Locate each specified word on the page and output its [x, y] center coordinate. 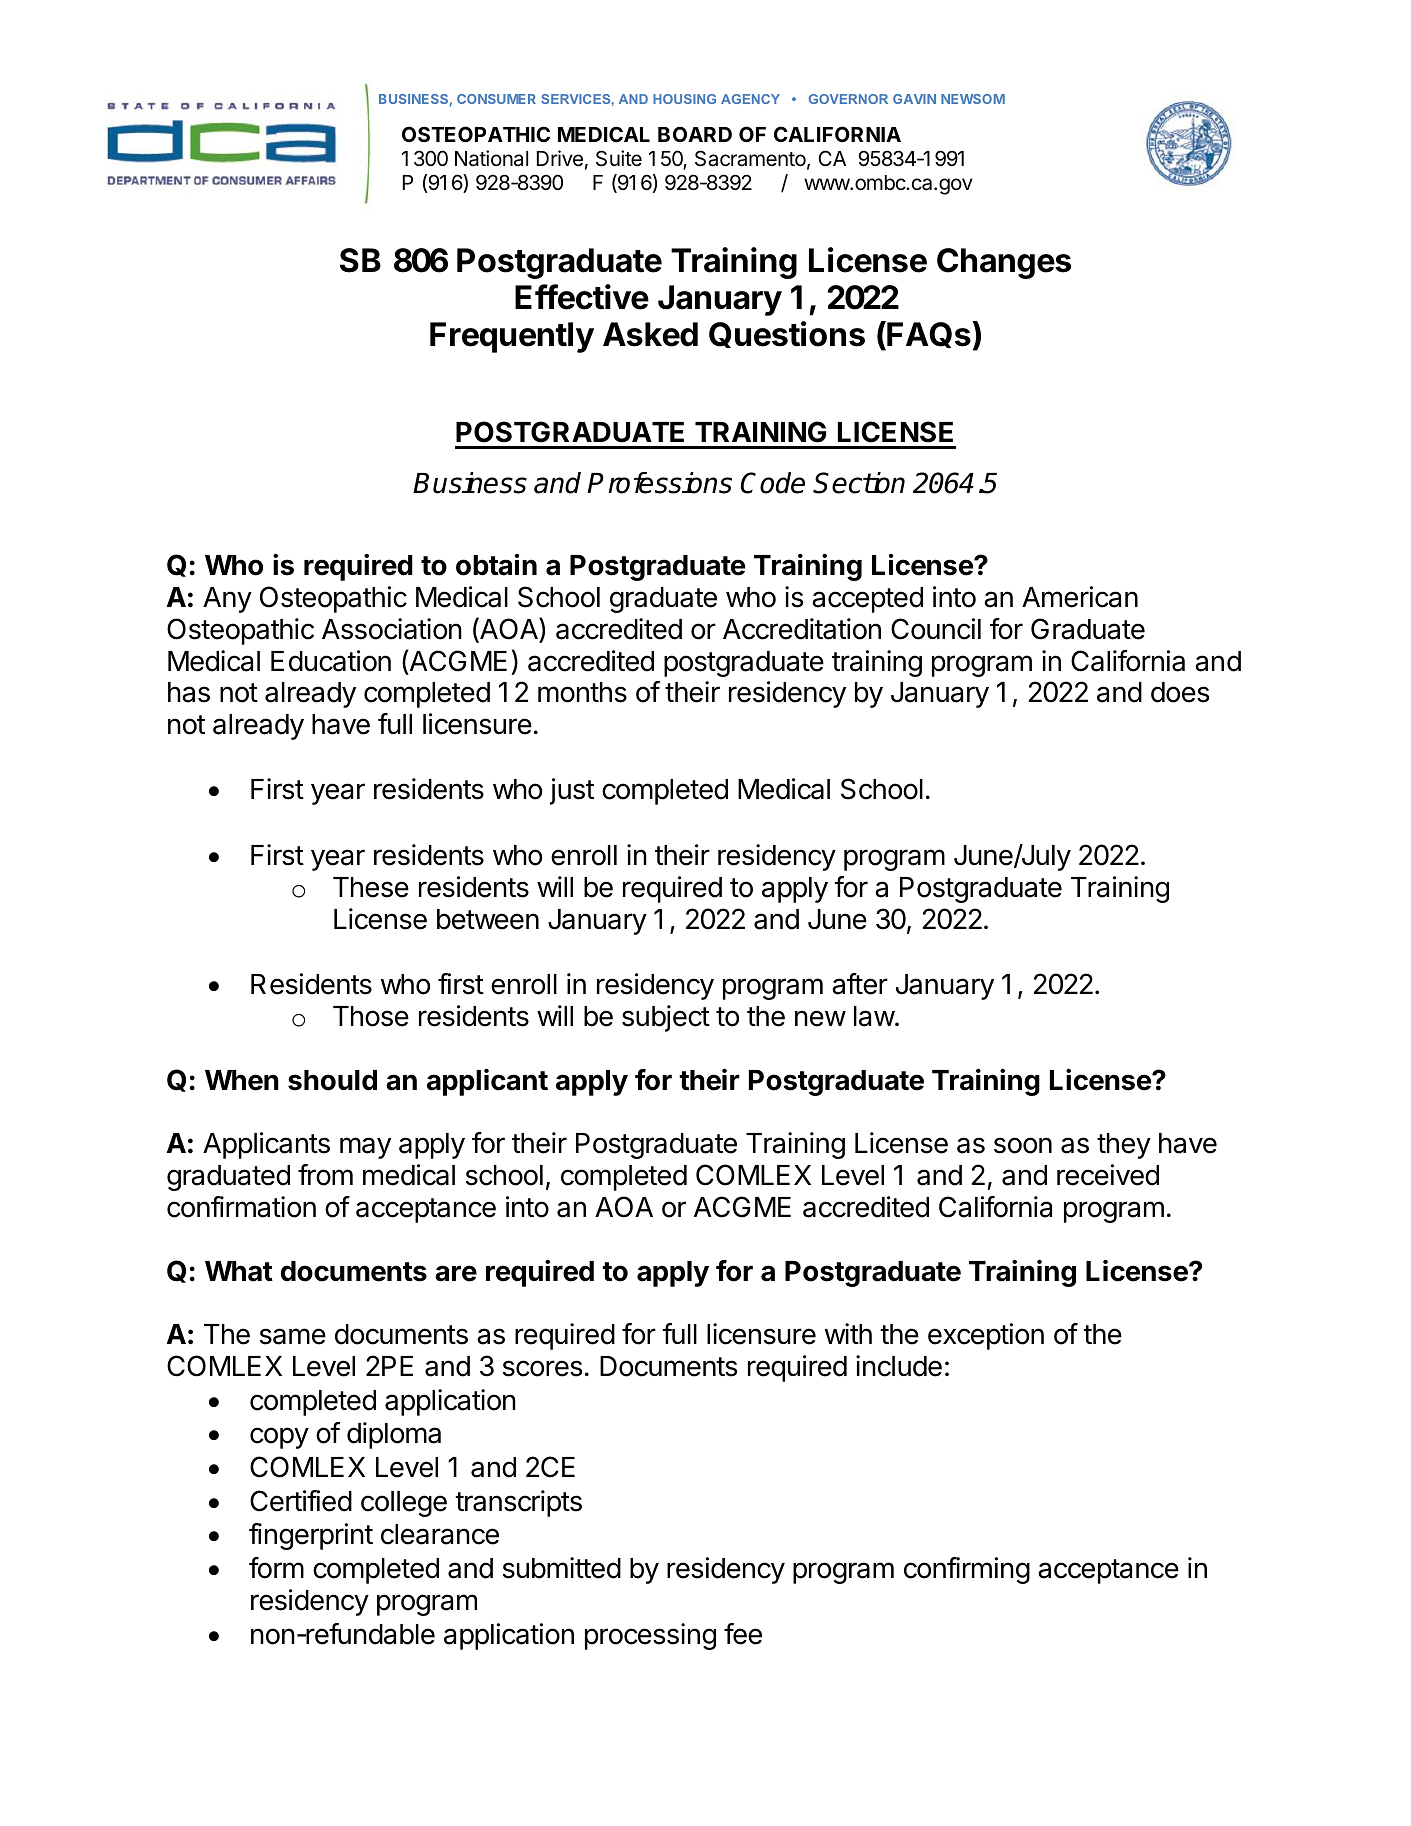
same [293, 1336]
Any [227, 600]
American [1080, 597]
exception [986, 1336]
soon [1023, 1145]
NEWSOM [973, 99]
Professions [659, 483]
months [582, 692]
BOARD [695, 134]
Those [371, 1016]
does [1180, 692]
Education [331, 661]
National [491, 158]
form [276, 1568]
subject [666, 1018]
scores [542, 1368]
